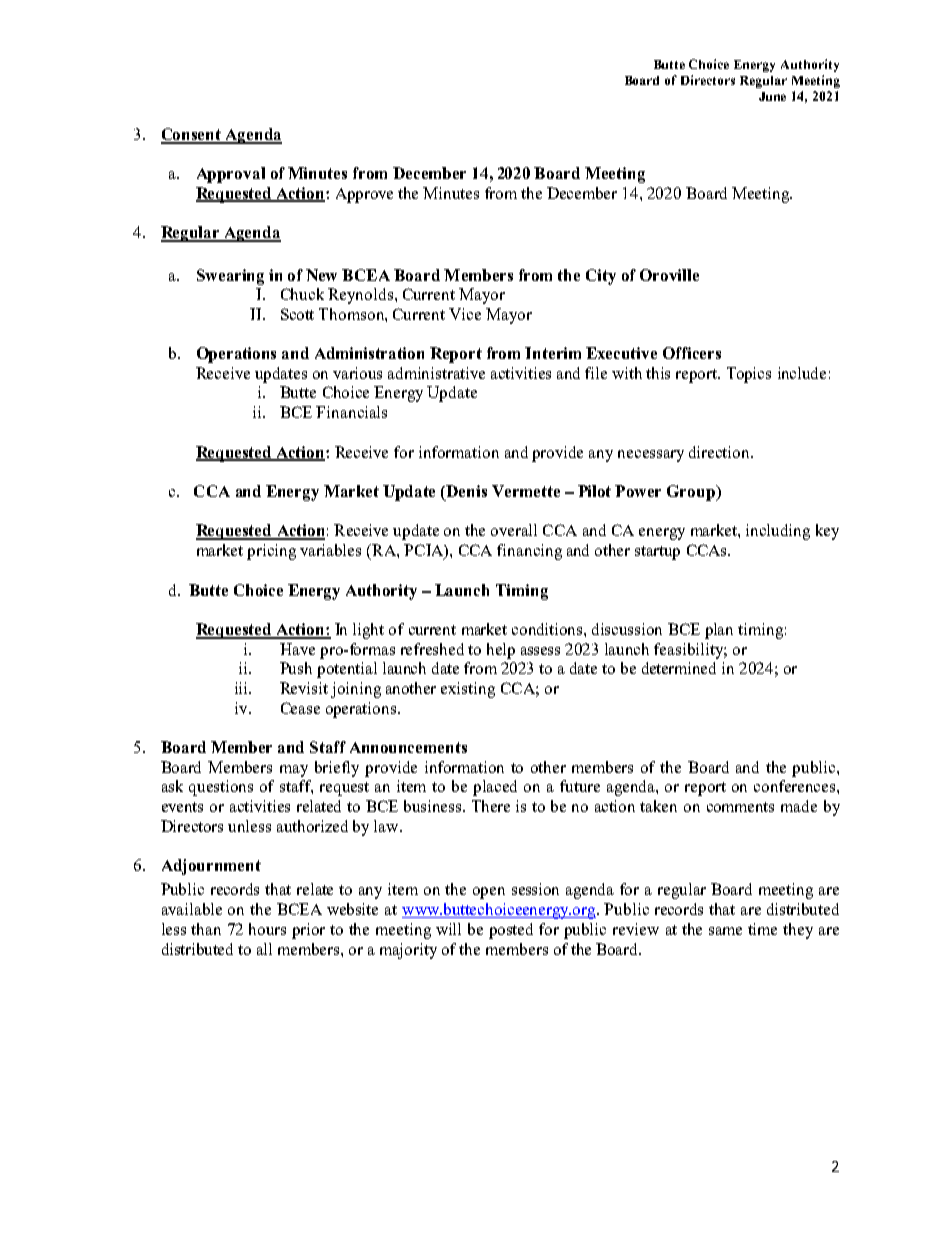  I want to click on Financials, so click(351, 412).
